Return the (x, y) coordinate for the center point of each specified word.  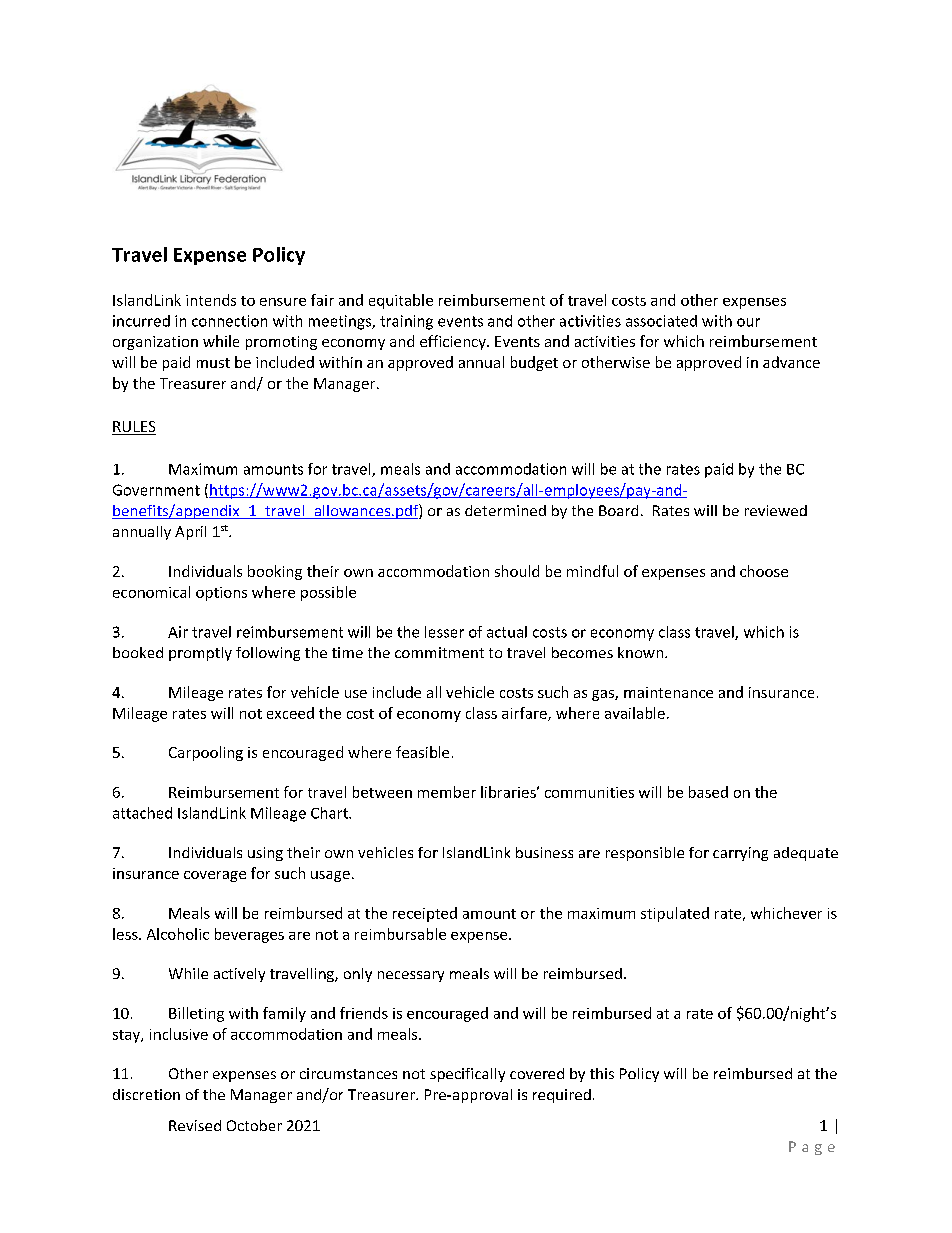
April (190, 533)
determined (505, 510)
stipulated (675, 914)
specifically (467, 1075)
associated (661, 321)
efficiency (454, 342)
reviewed (776, 510)
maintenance (668, 692)
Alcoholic (178, 934)
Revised (195, 1125)
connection (229, 321)
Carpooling (206, 753)
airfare (525, 714)
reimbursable (400, 934)
